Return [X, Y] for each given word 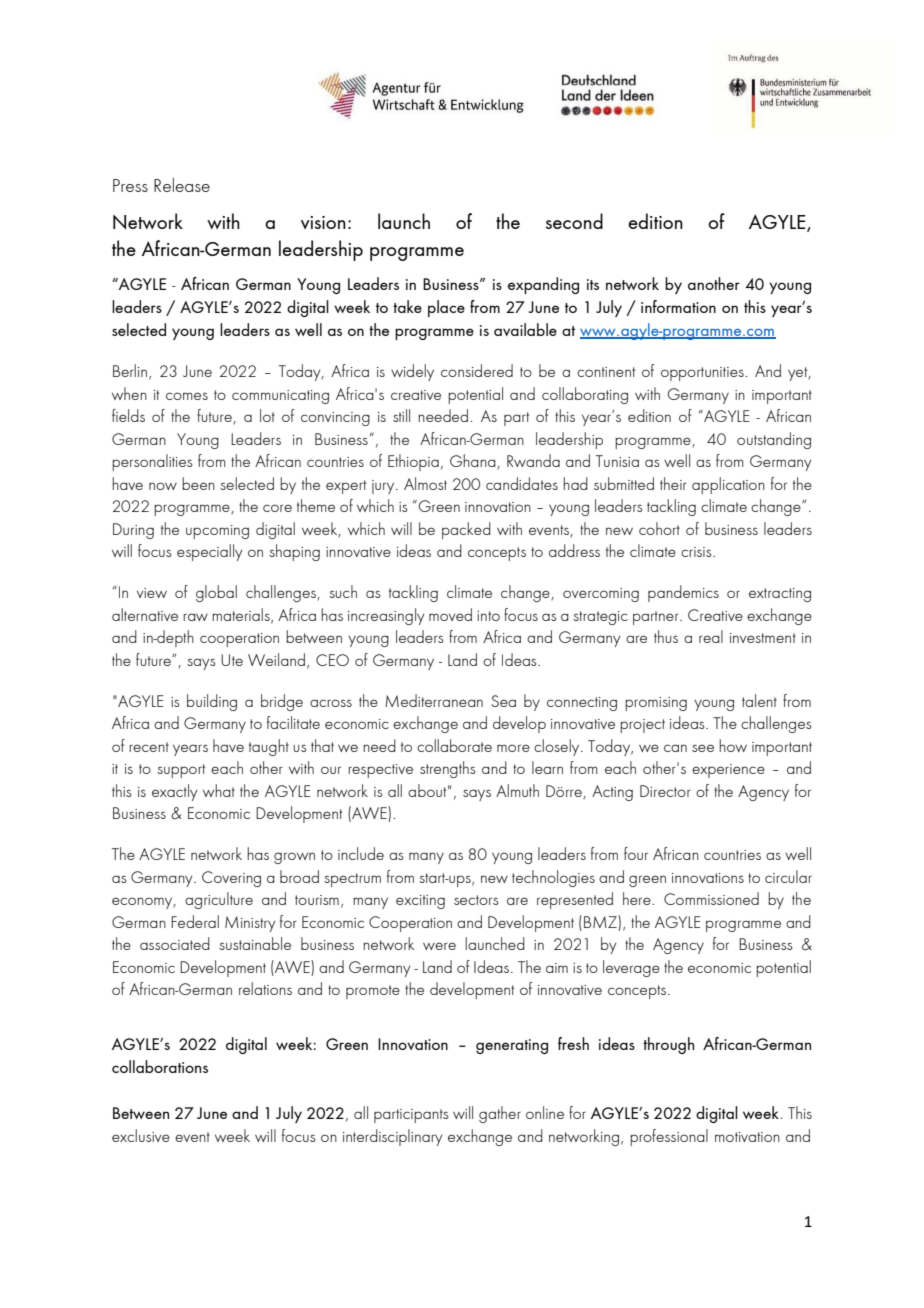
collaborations [160, 1066]
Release [182, 185]
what [219, 790]
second [574, 221]
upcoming [217, 532]
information [678, 306]
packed [466, 530]
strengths [447, 769]
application [728, 485]
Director [665, 791]
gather [500, 1114]
